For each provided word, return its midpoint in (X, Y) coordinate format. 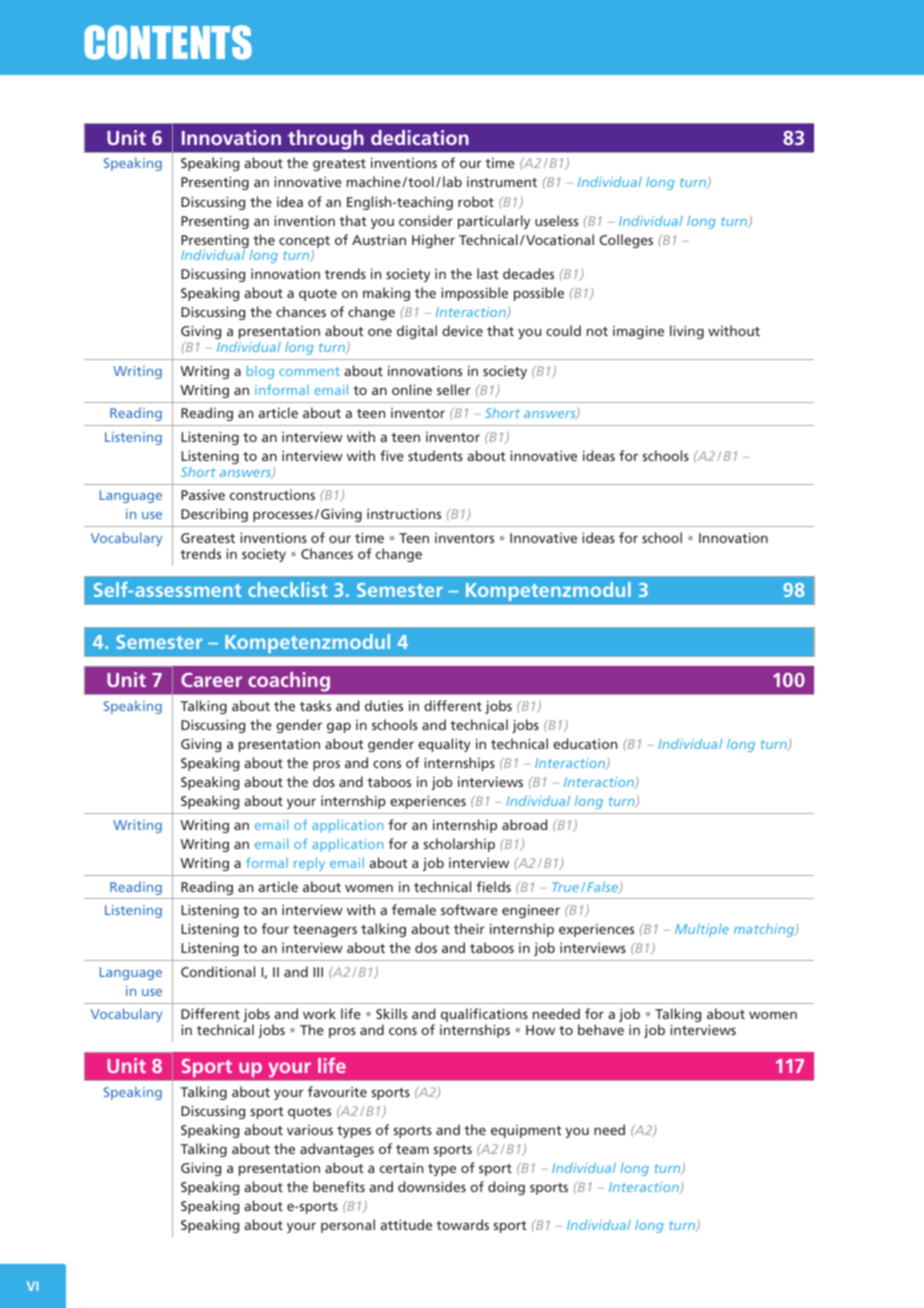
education (585, 743)
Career (211, 680)
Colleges (626, 241)
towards (462, 1224)
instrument (502, 182)
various (310, 1130)
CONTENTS (168, 42)
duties (384, 705)
